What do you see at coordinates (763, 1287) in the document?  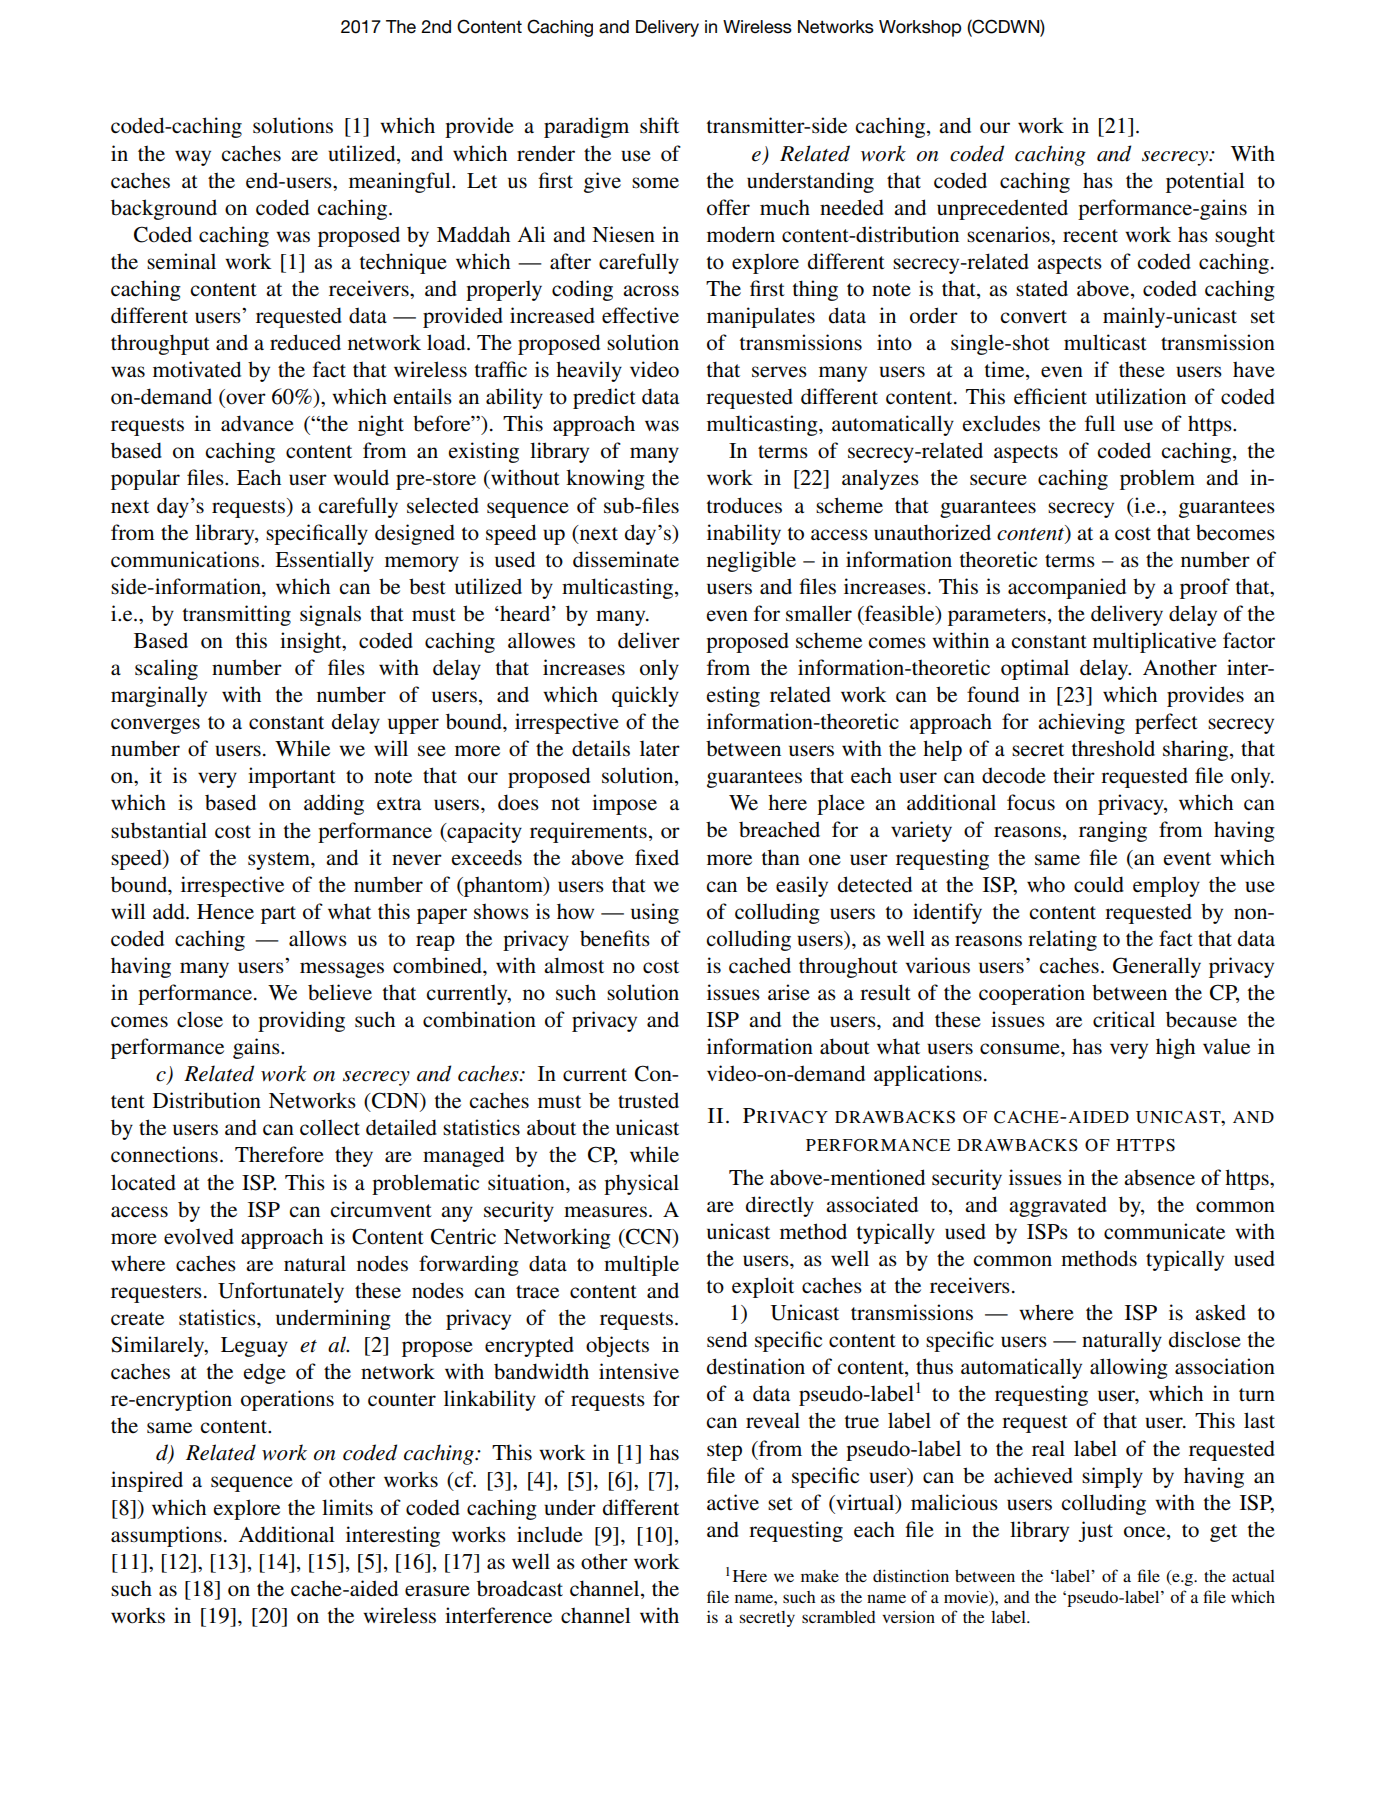 I see `exploit` at bounding box center [763, 1287].
